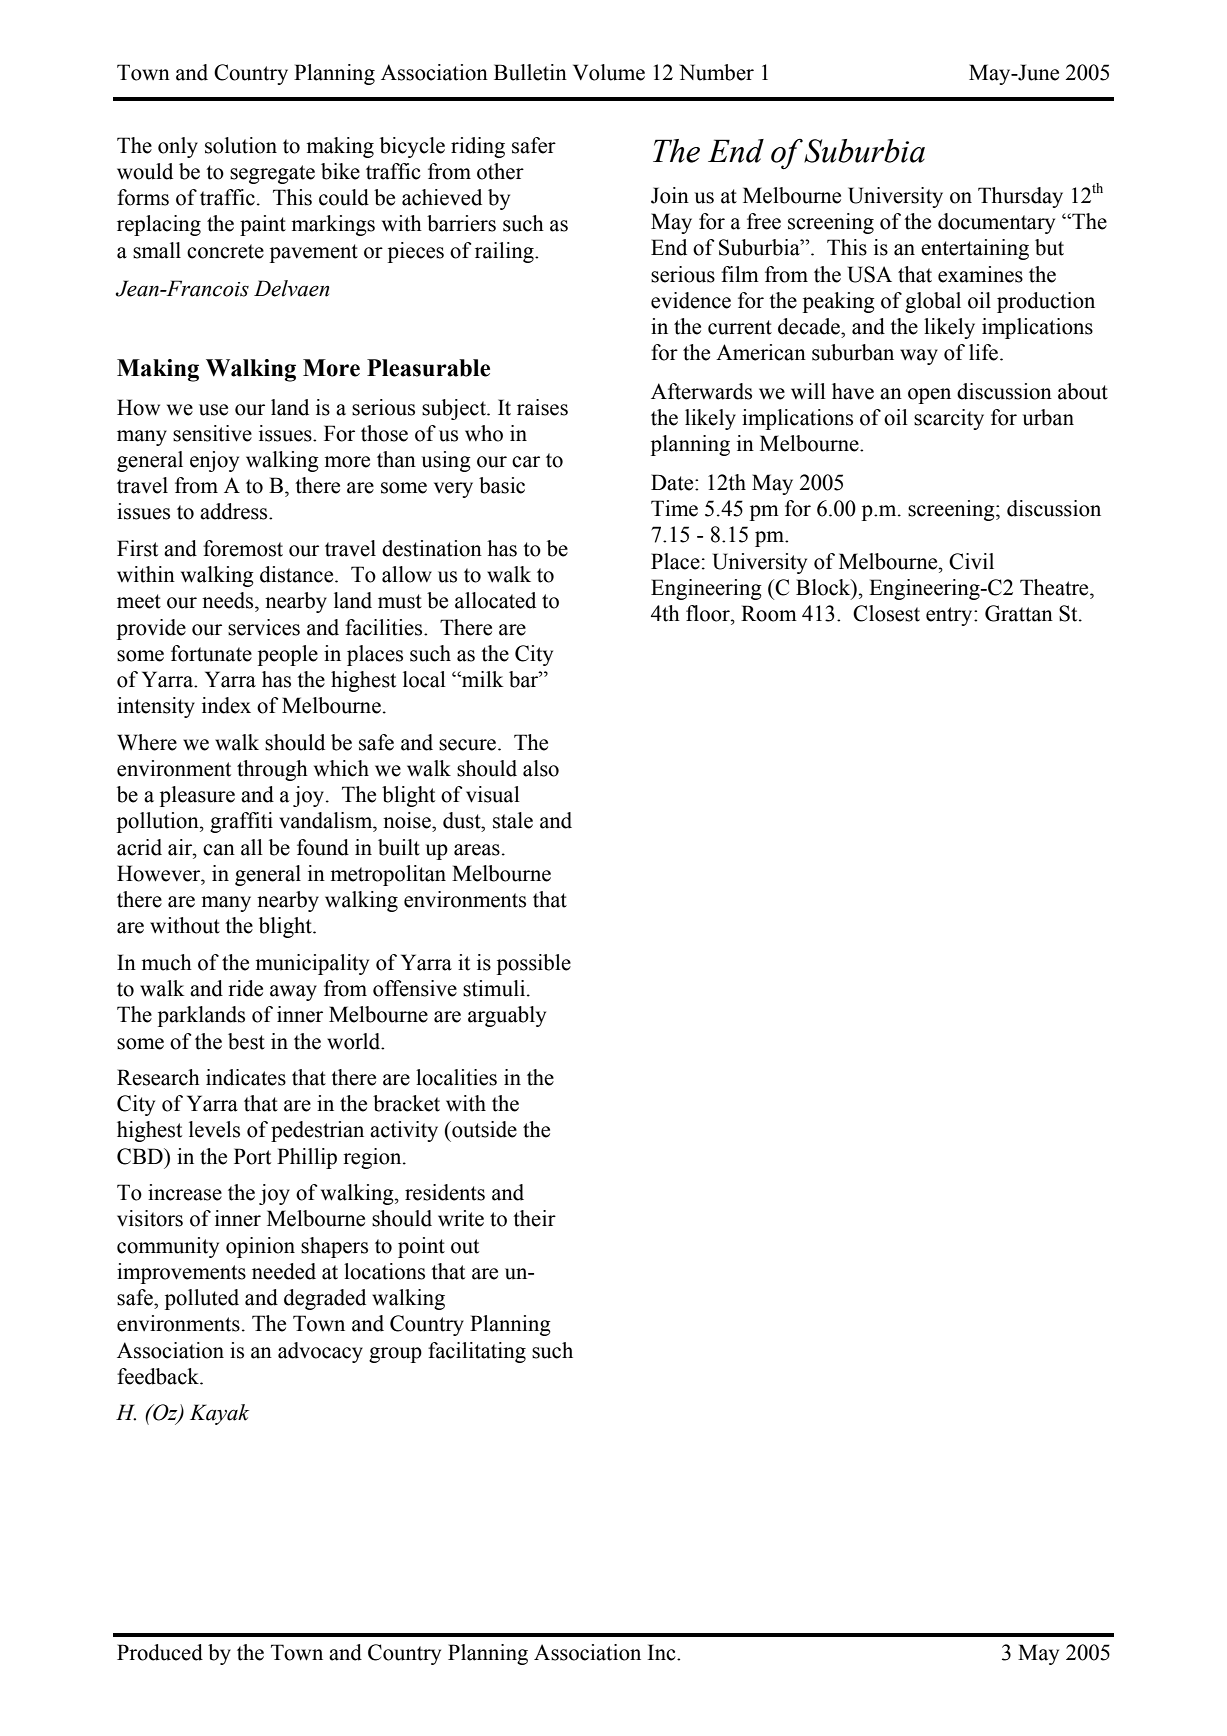 The image size is (1227, 1736). Describe the element at coordinates (1020, 197) in the screenshot. I see `Thursday` at that location.
